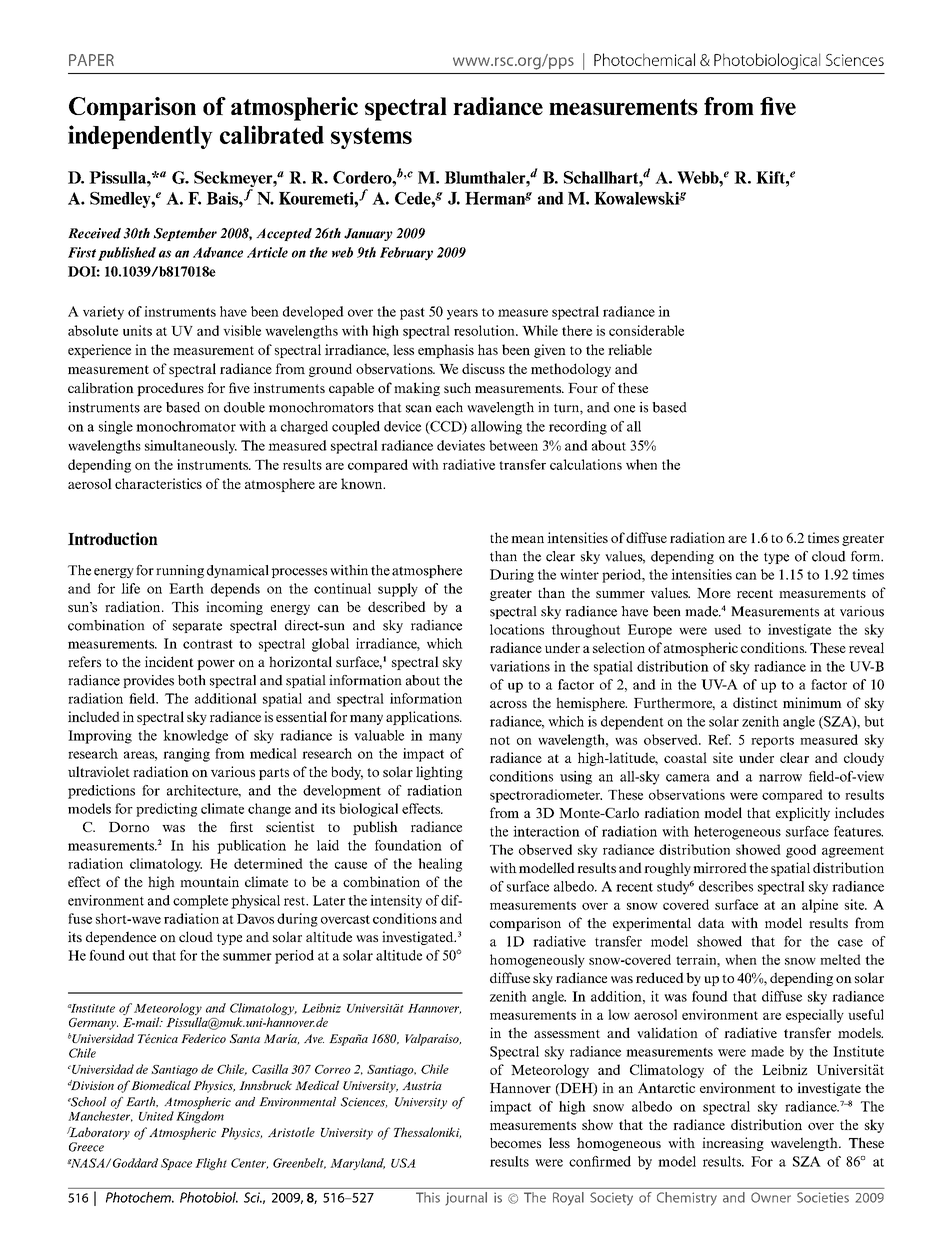 This screenshot has width=952, height=1248. What do you see at coordinates (646, 330) in the screenshot?
I see `considerable` at bounding box center [646, 330].
